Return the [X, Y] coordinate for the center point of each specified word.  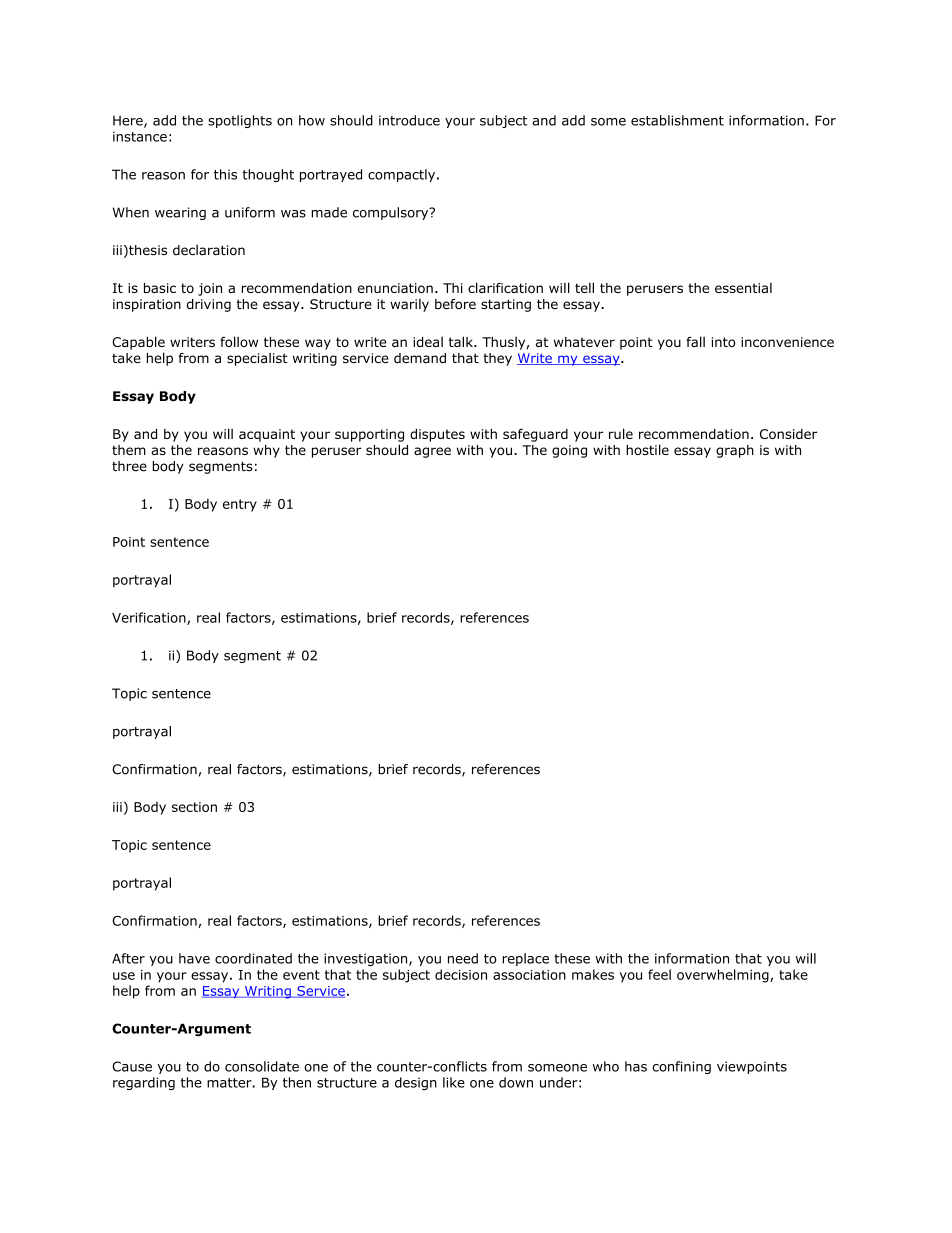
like [454, 1082]
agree [432, 452]
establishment [677, 120]
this [225, 174]
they [497, 359]
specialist [257, 359]
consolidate [262, 1066]
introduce [409, 120]
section [194, 807]
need [463, 958]
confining [681, 1067]
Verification [150, 618]
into [723, 342]
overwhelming [724, 976]
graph [735, 451]
